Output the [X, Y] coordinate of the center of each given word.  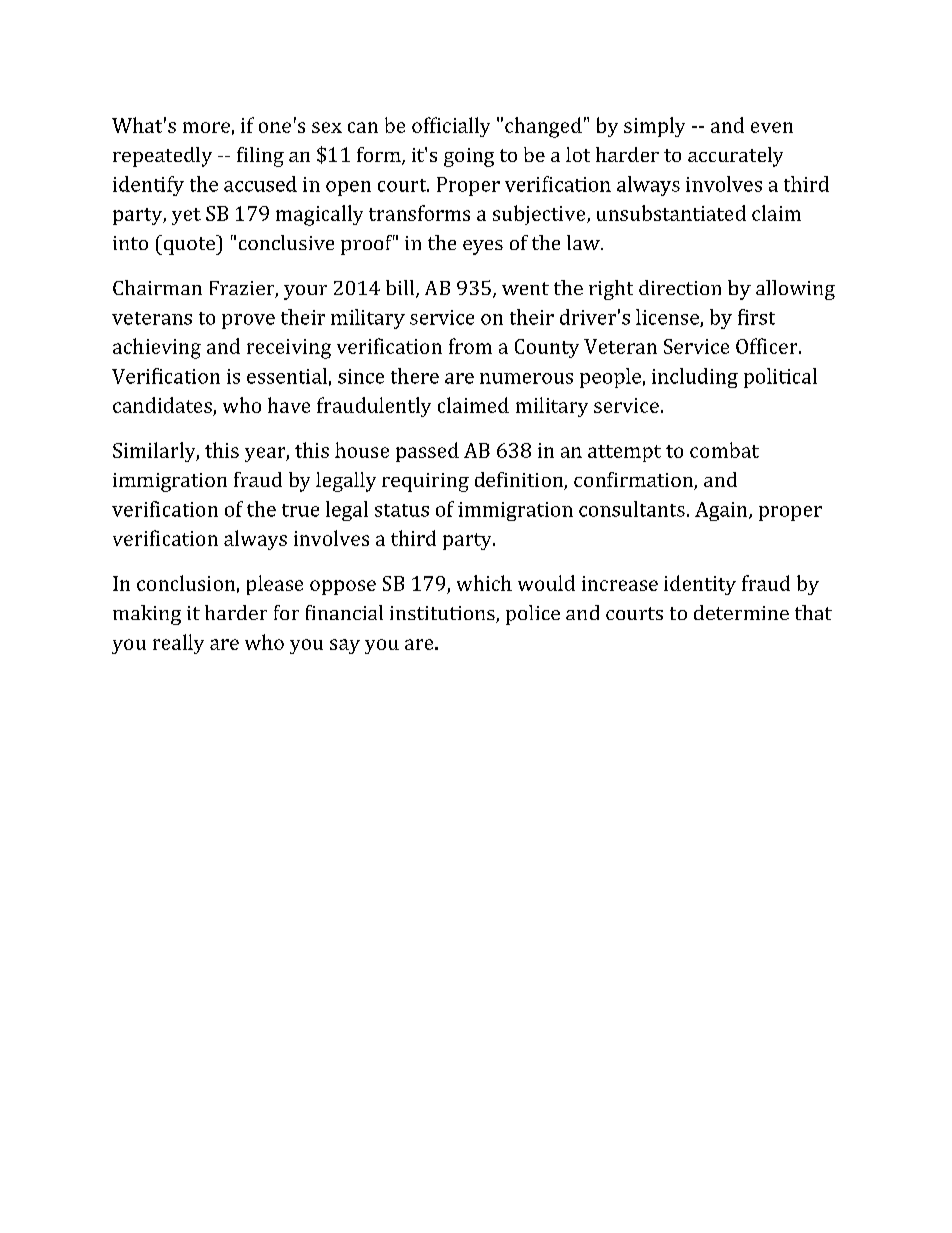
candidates [162, 405]
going [469, 157]
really [178, 644]
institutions [443, 614]
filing [260, 157]
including [695, 378]
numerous [526, 378]
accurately [735, 157]
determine [741, 612]
